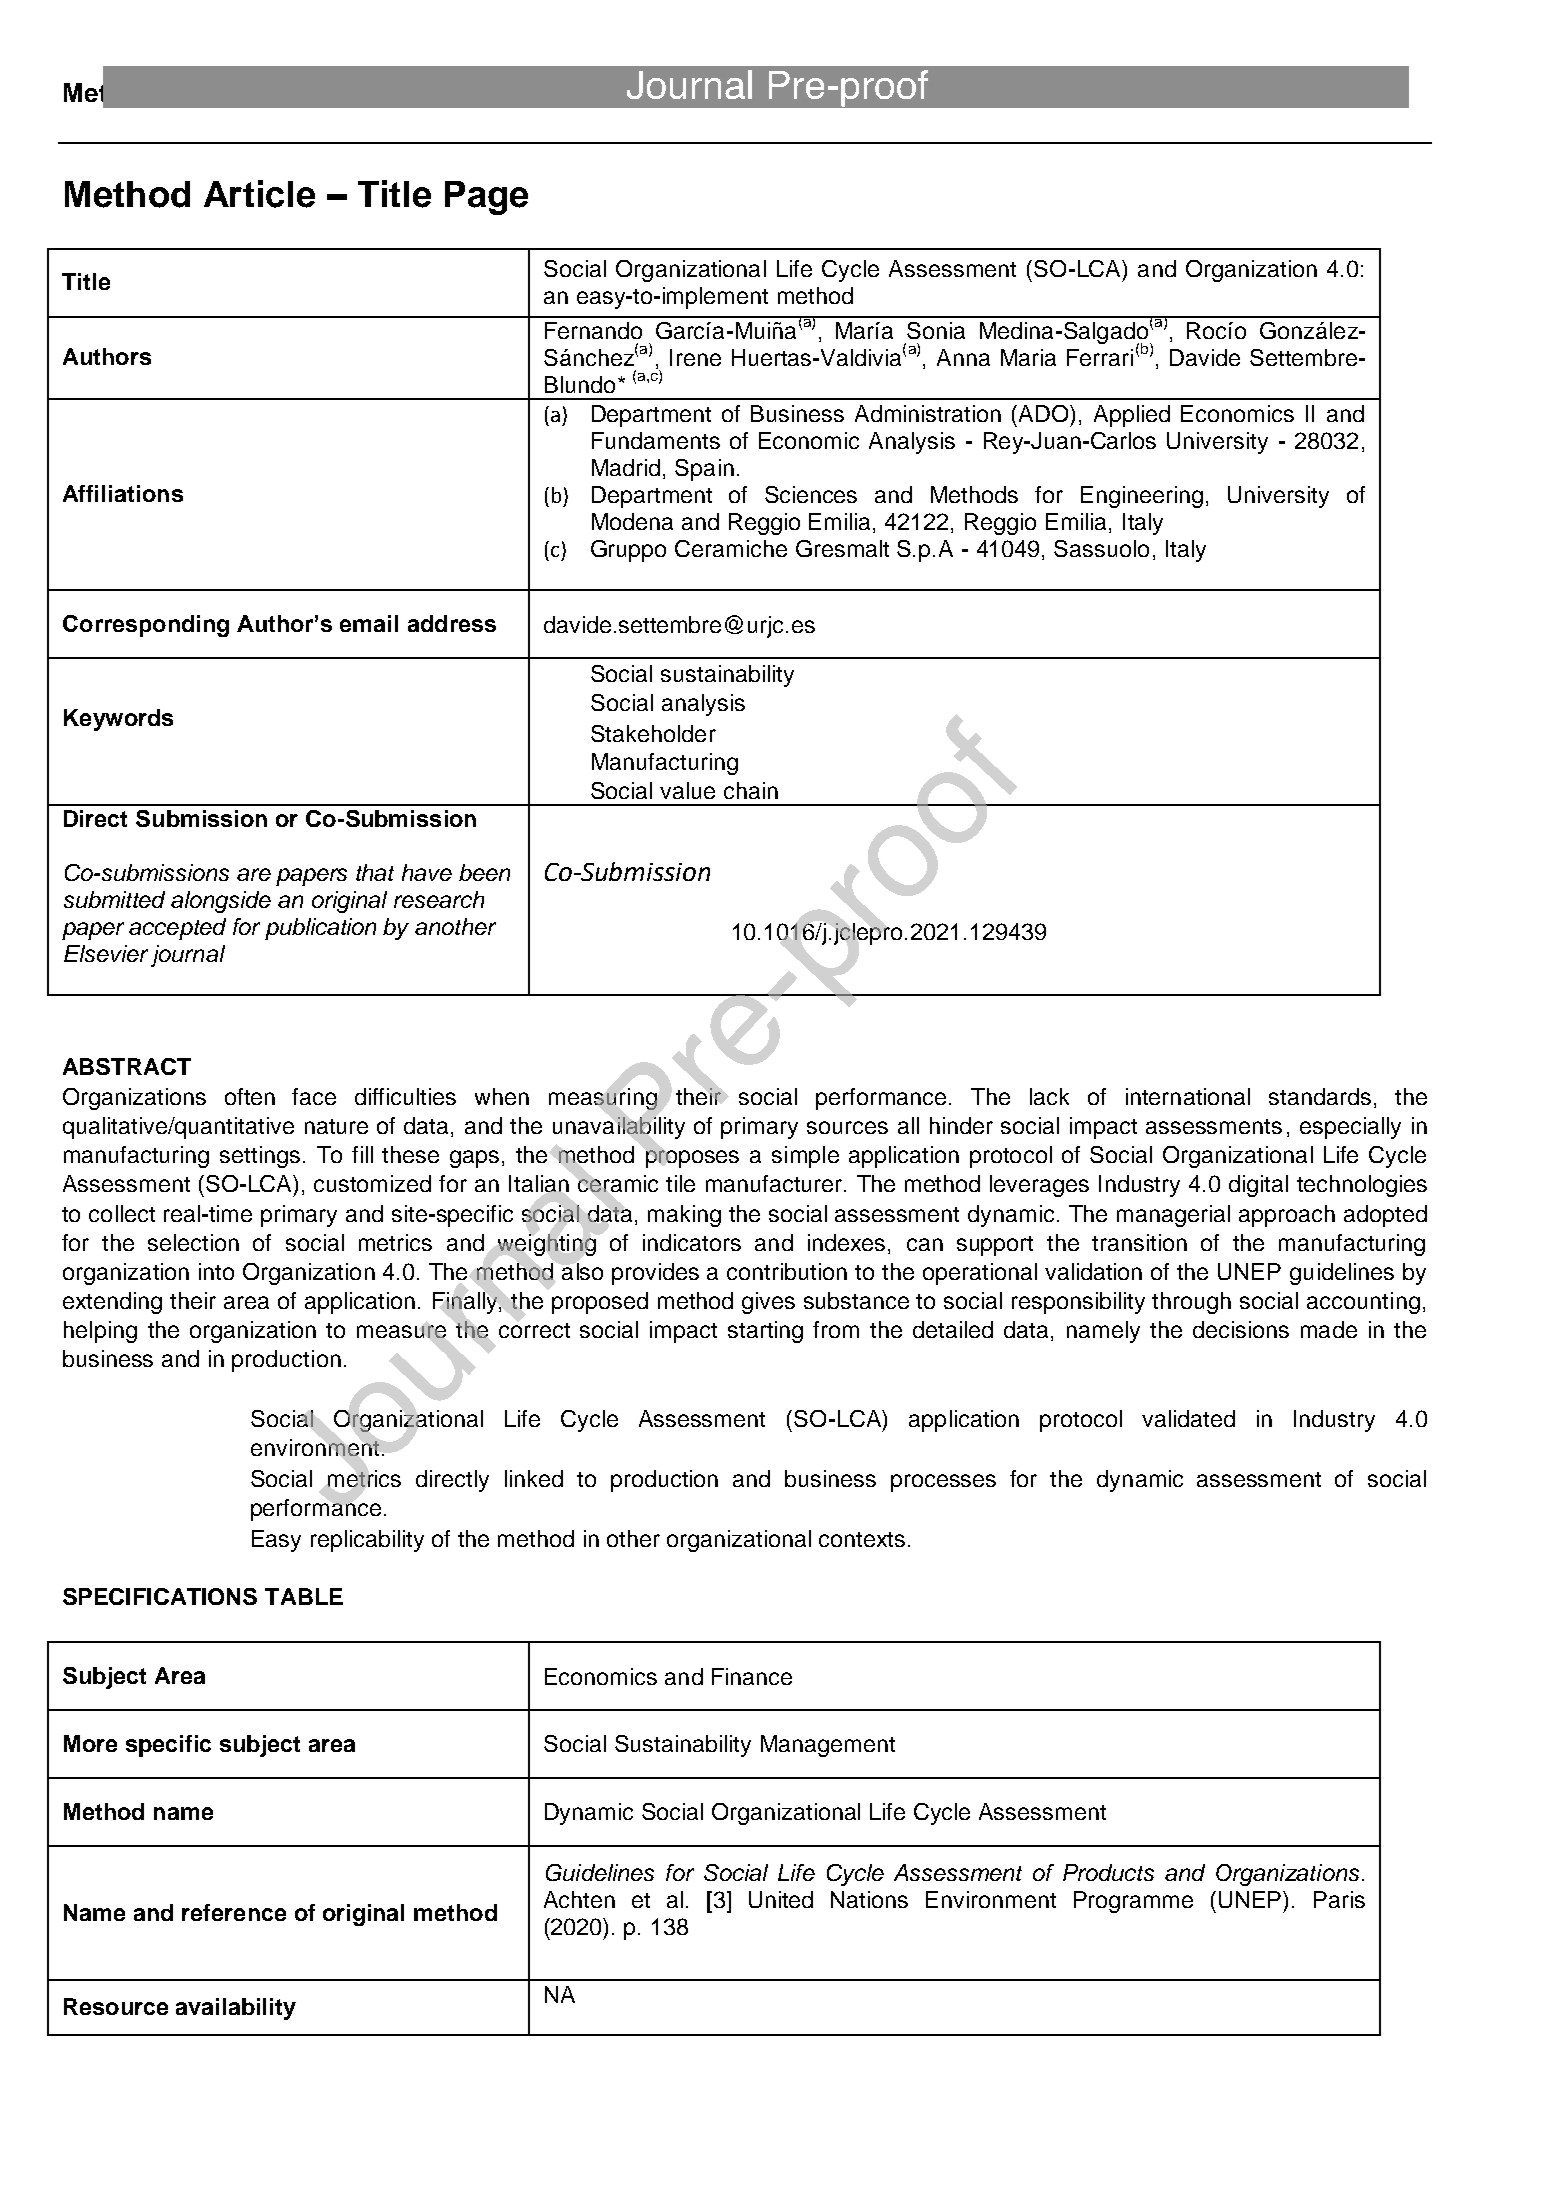  Describe the element at coordinates (593, 330) in the page. I see `Fernando` at that location.
